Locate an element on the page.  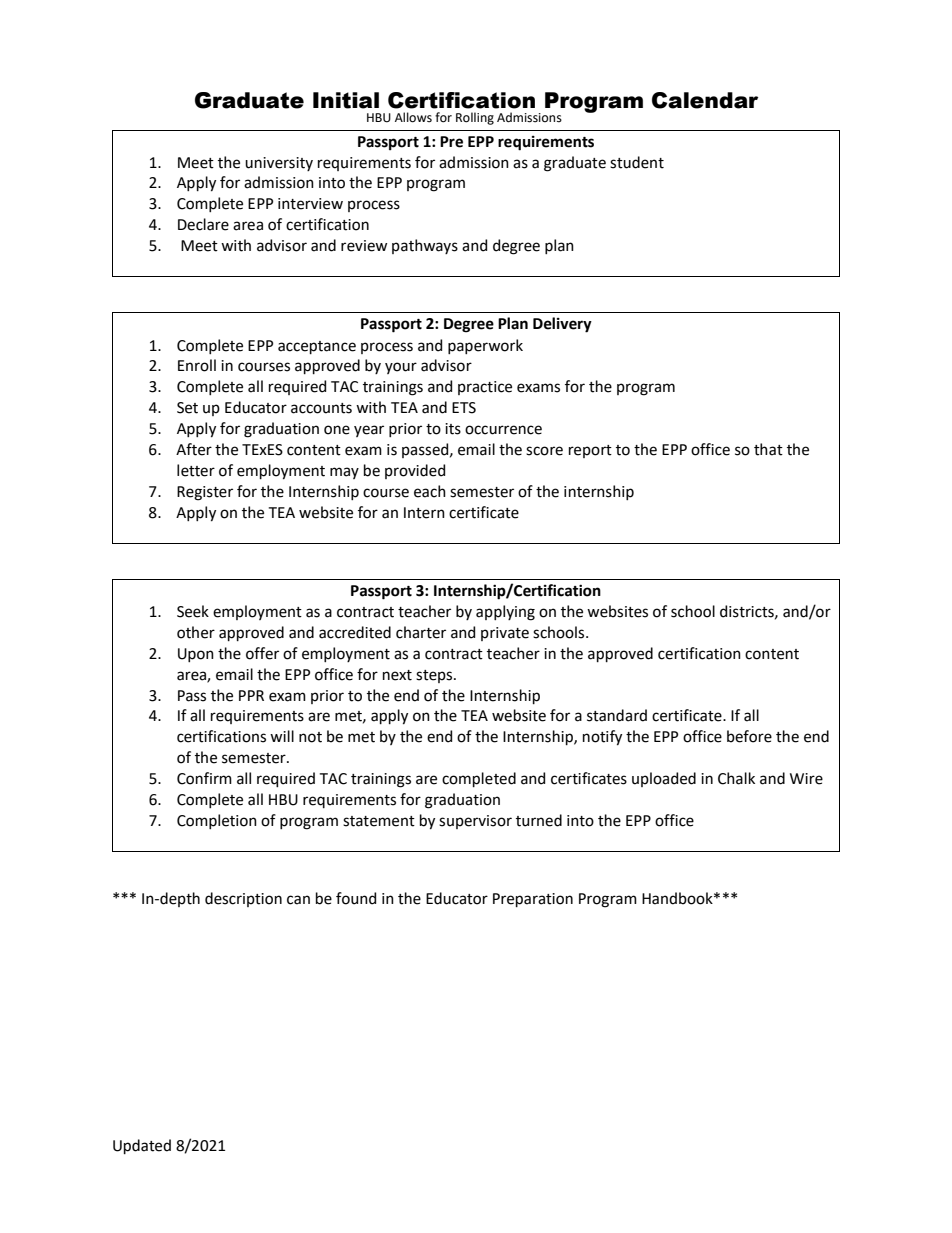
university is located at coordinates (279, 164).
